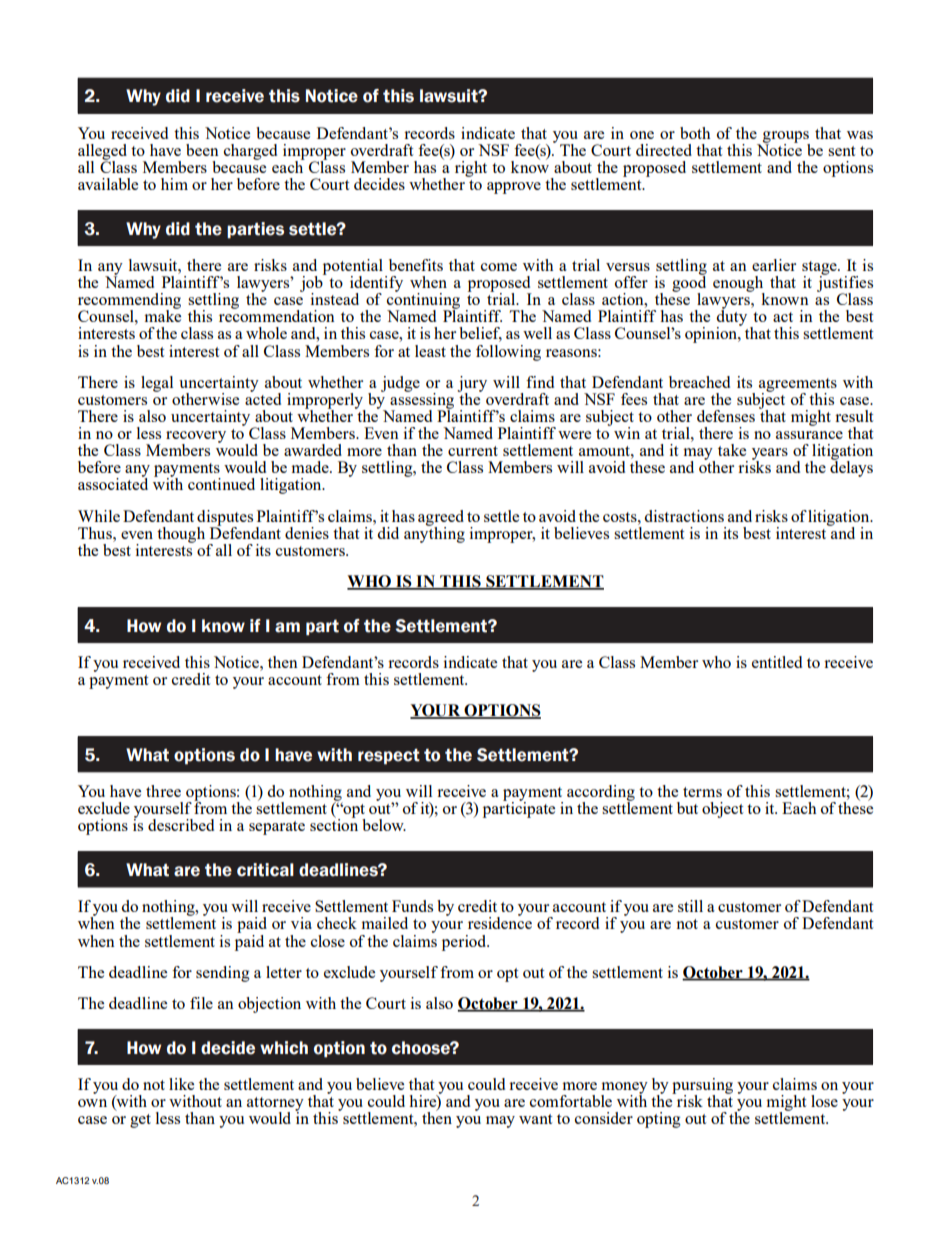  I want to click on groups, so click(786, 138).
